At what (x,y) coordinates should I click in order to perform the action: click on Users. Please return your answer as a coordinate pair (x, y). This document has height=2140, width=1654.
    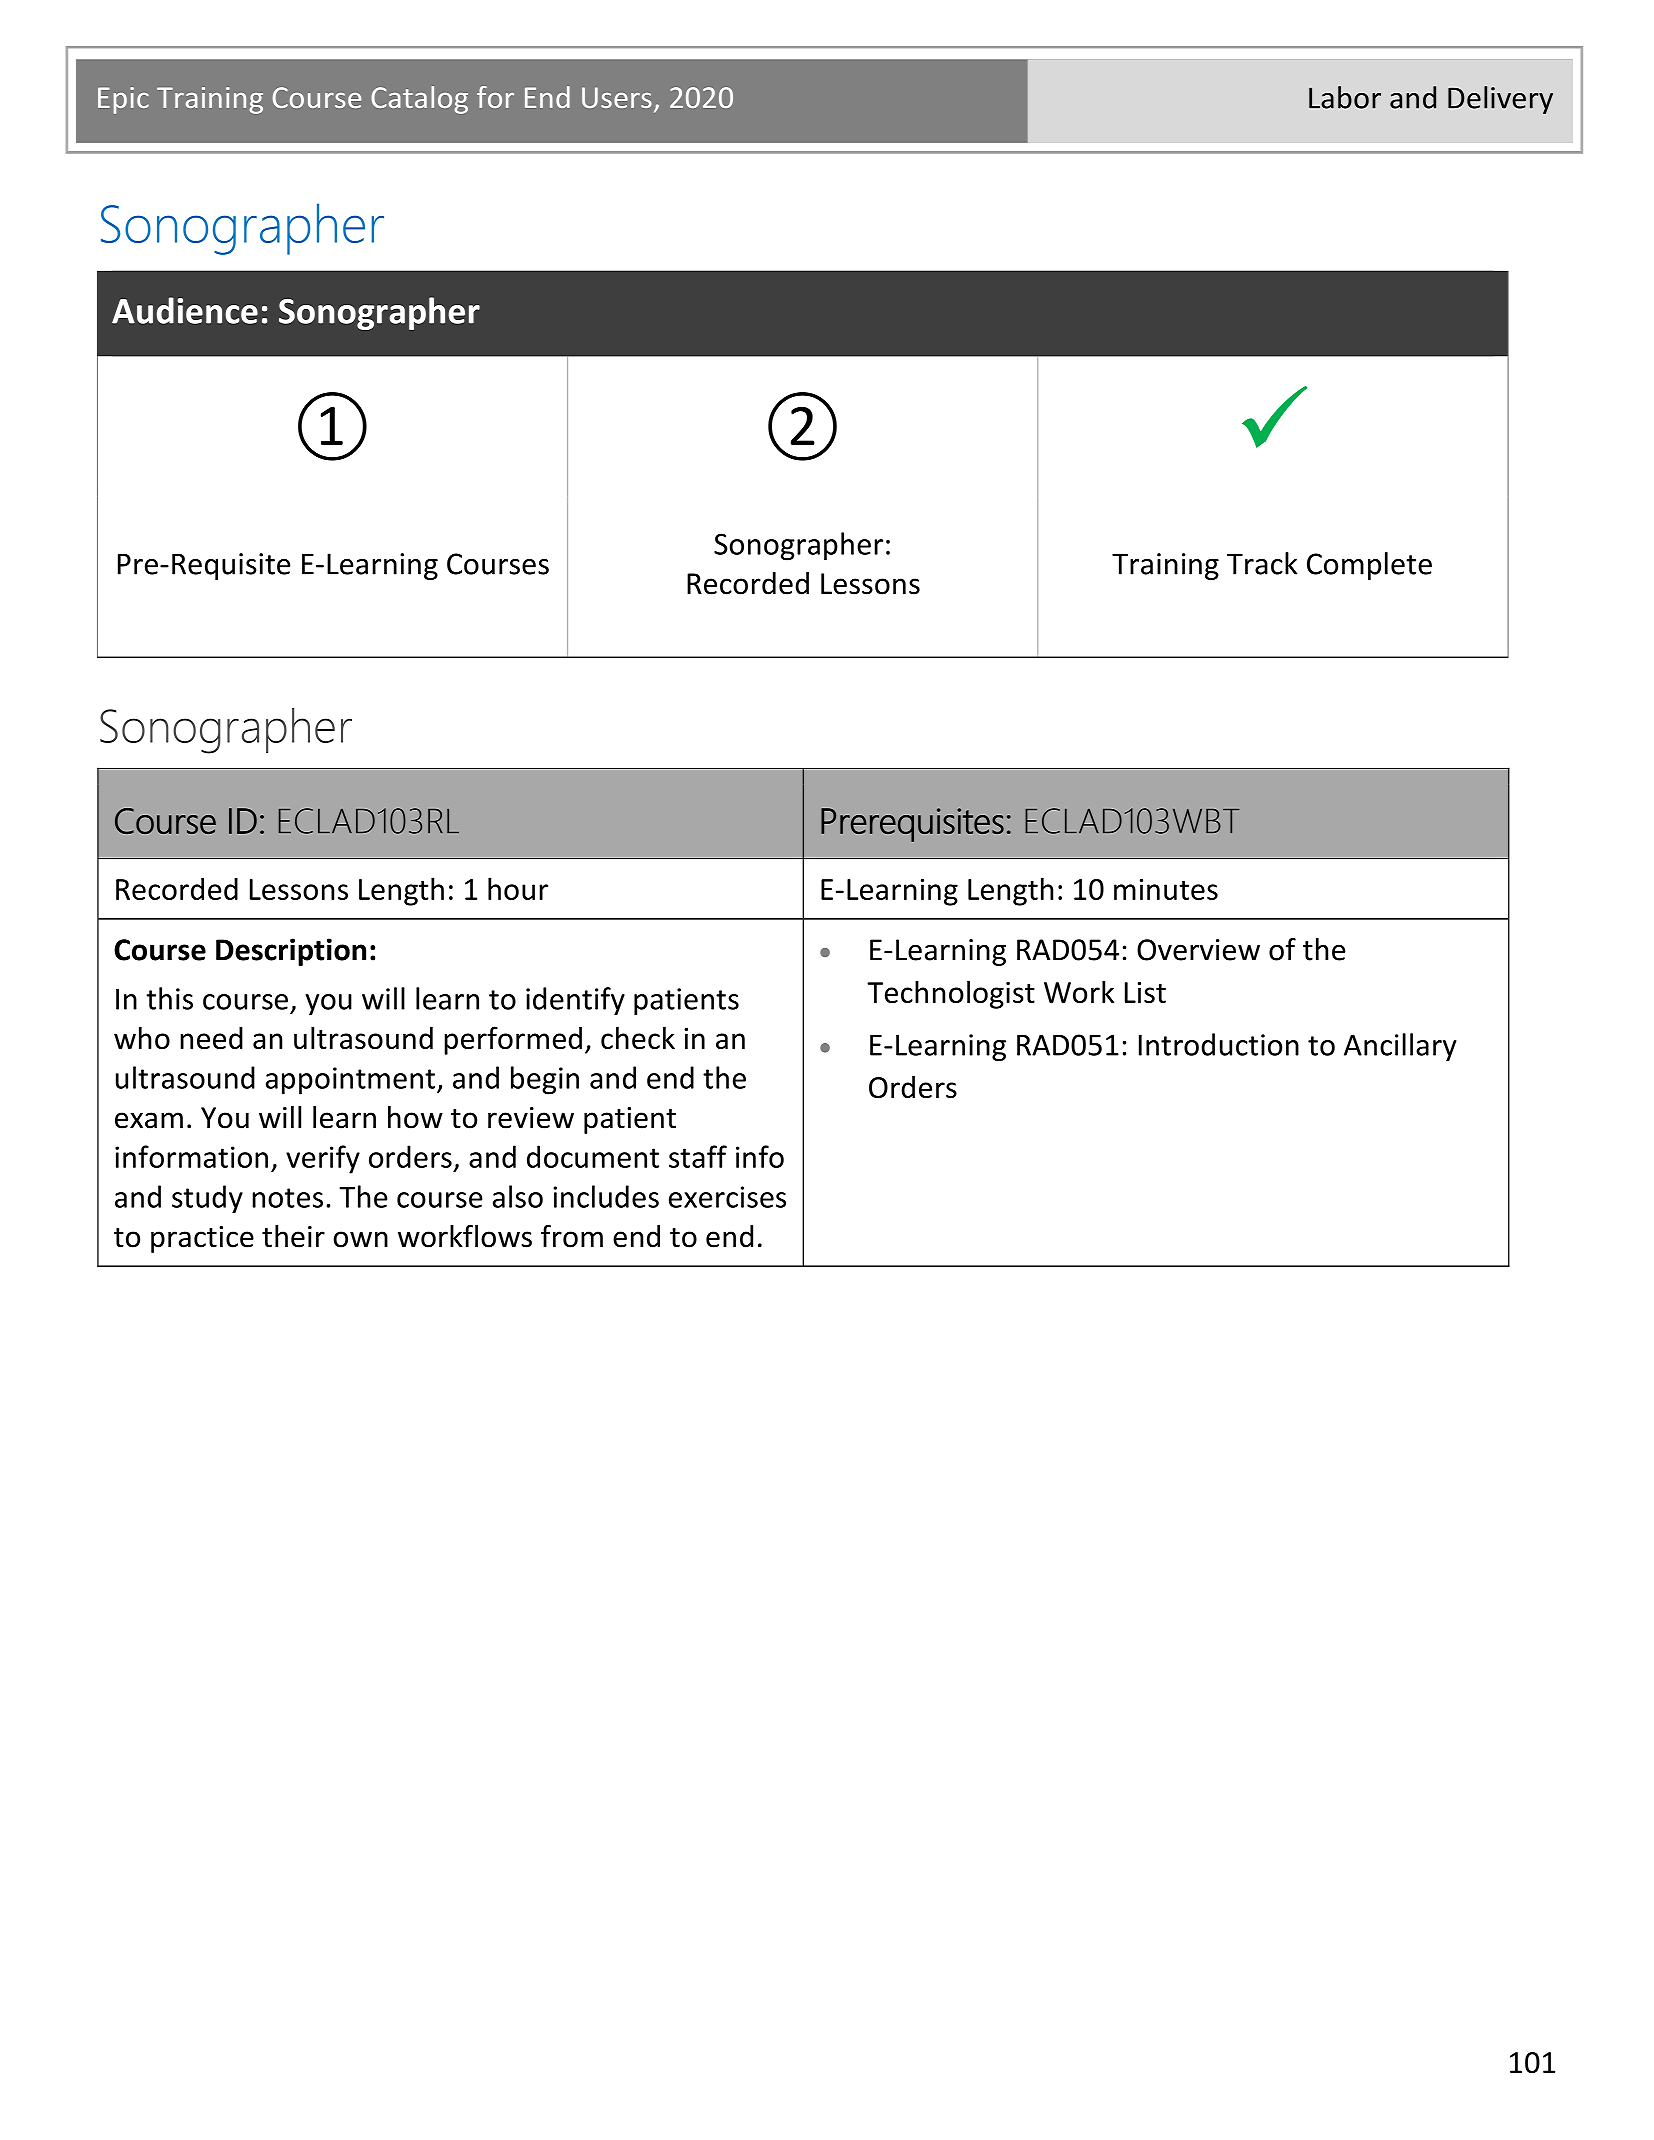
    Looking at the image, I should click on (617, 97).
